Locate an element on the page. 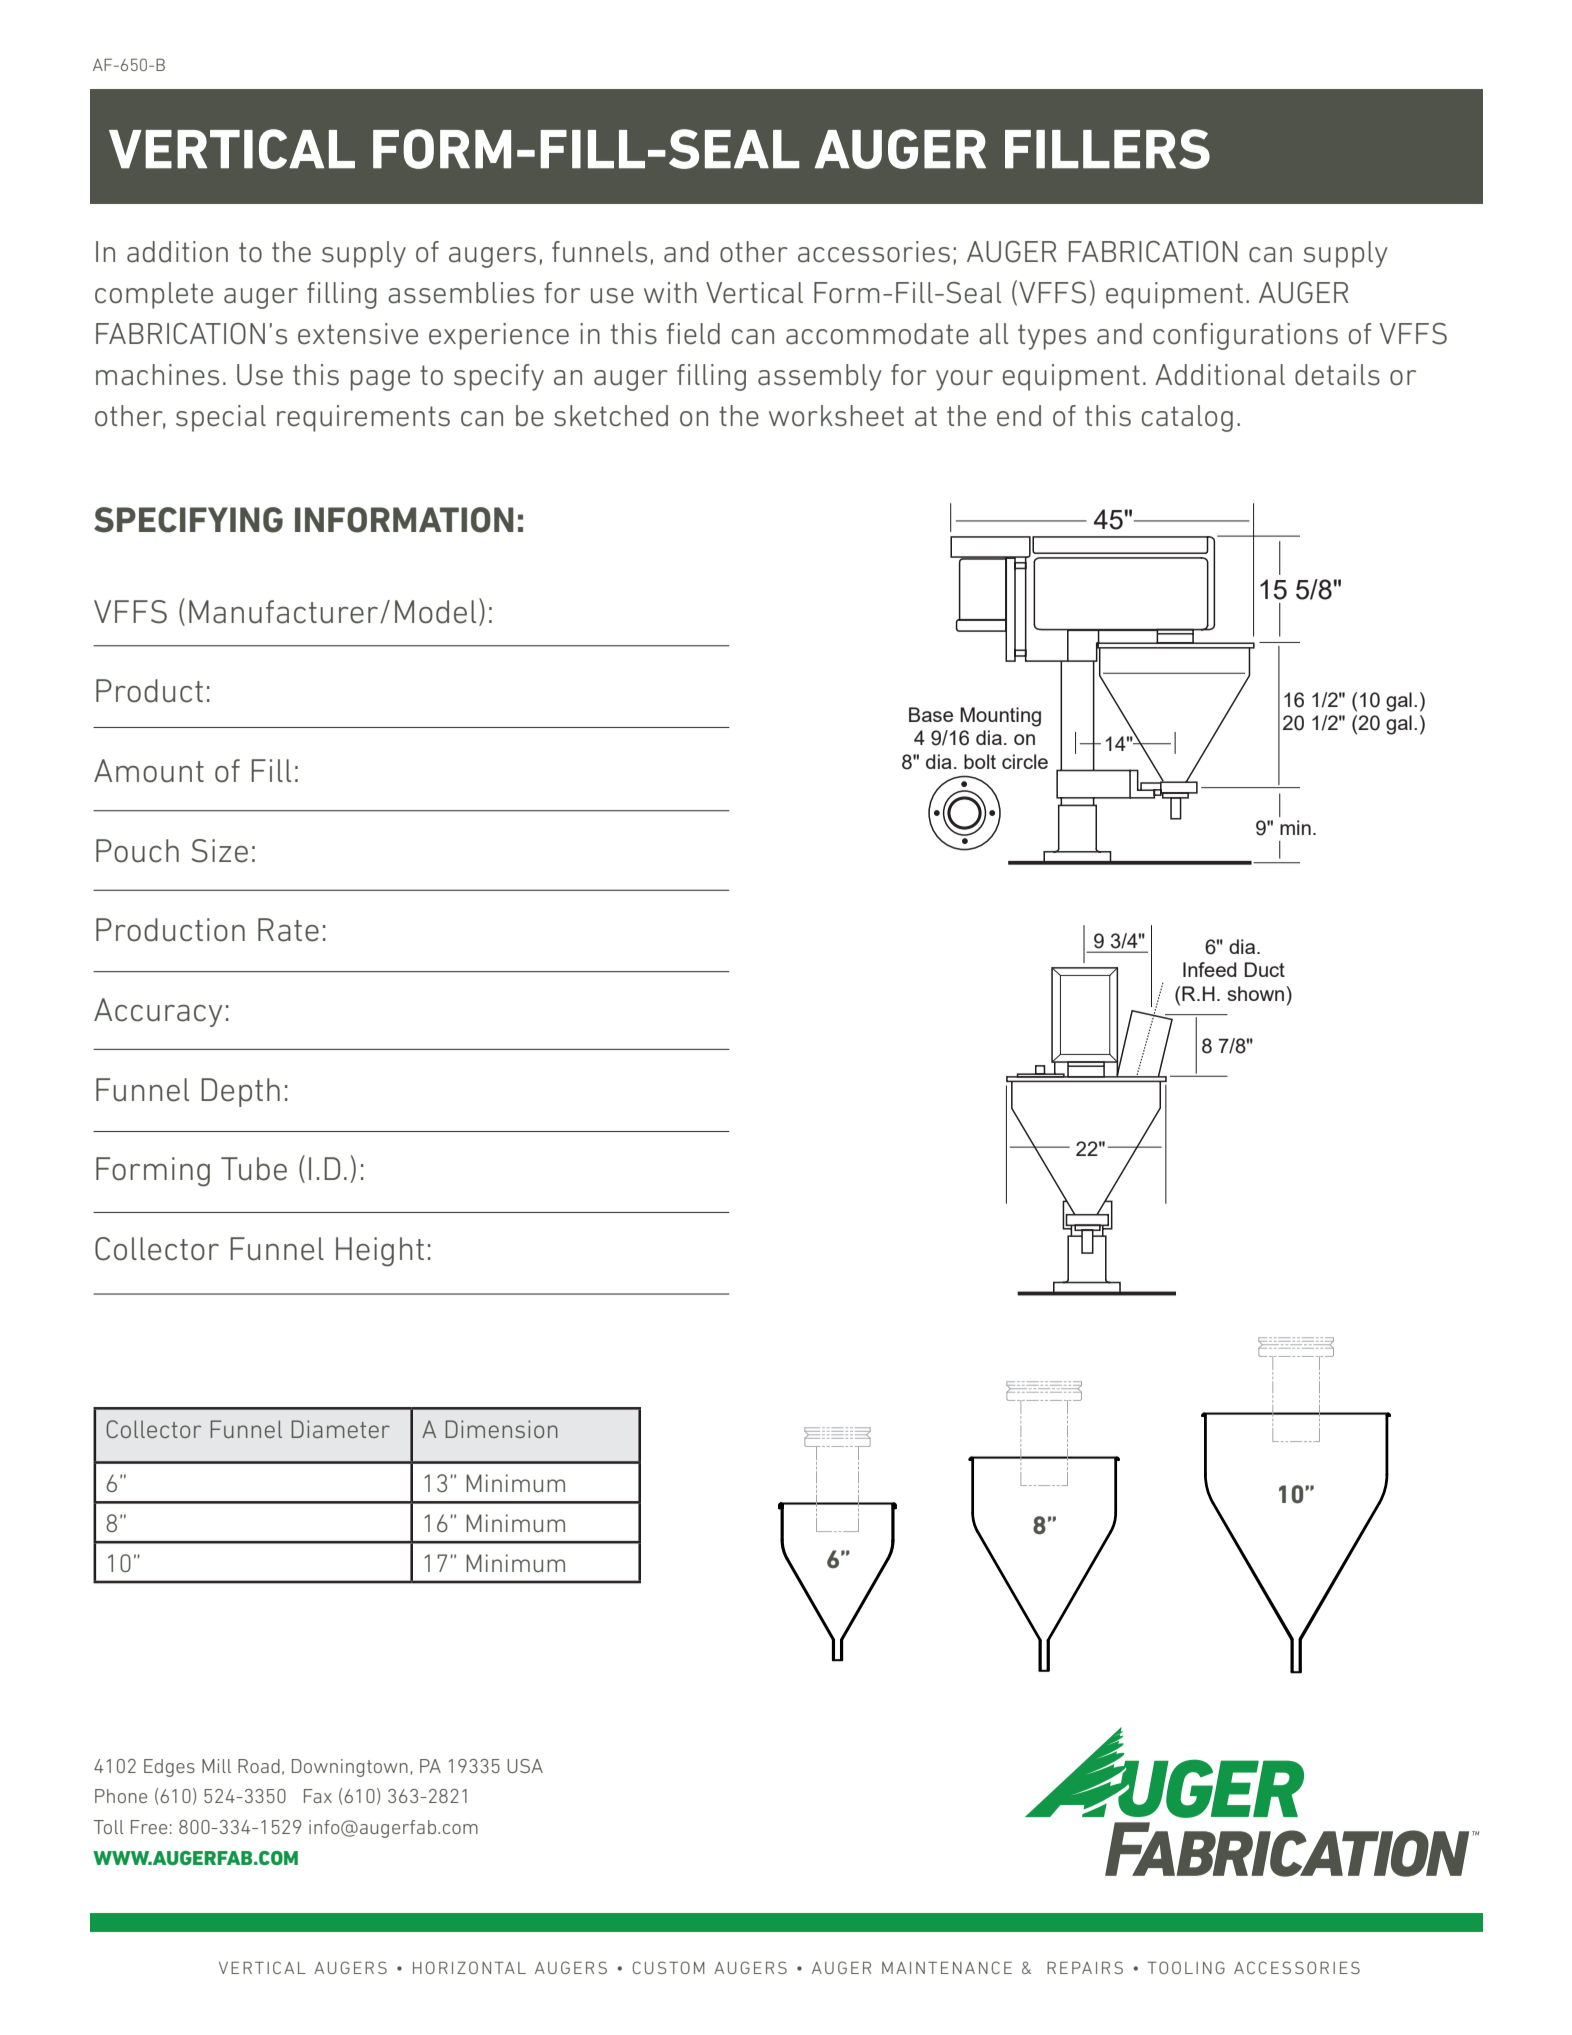 Image resolution: width=1572 pixels, height=2035 pixels. extensive is located at coordinates (358, 334).
